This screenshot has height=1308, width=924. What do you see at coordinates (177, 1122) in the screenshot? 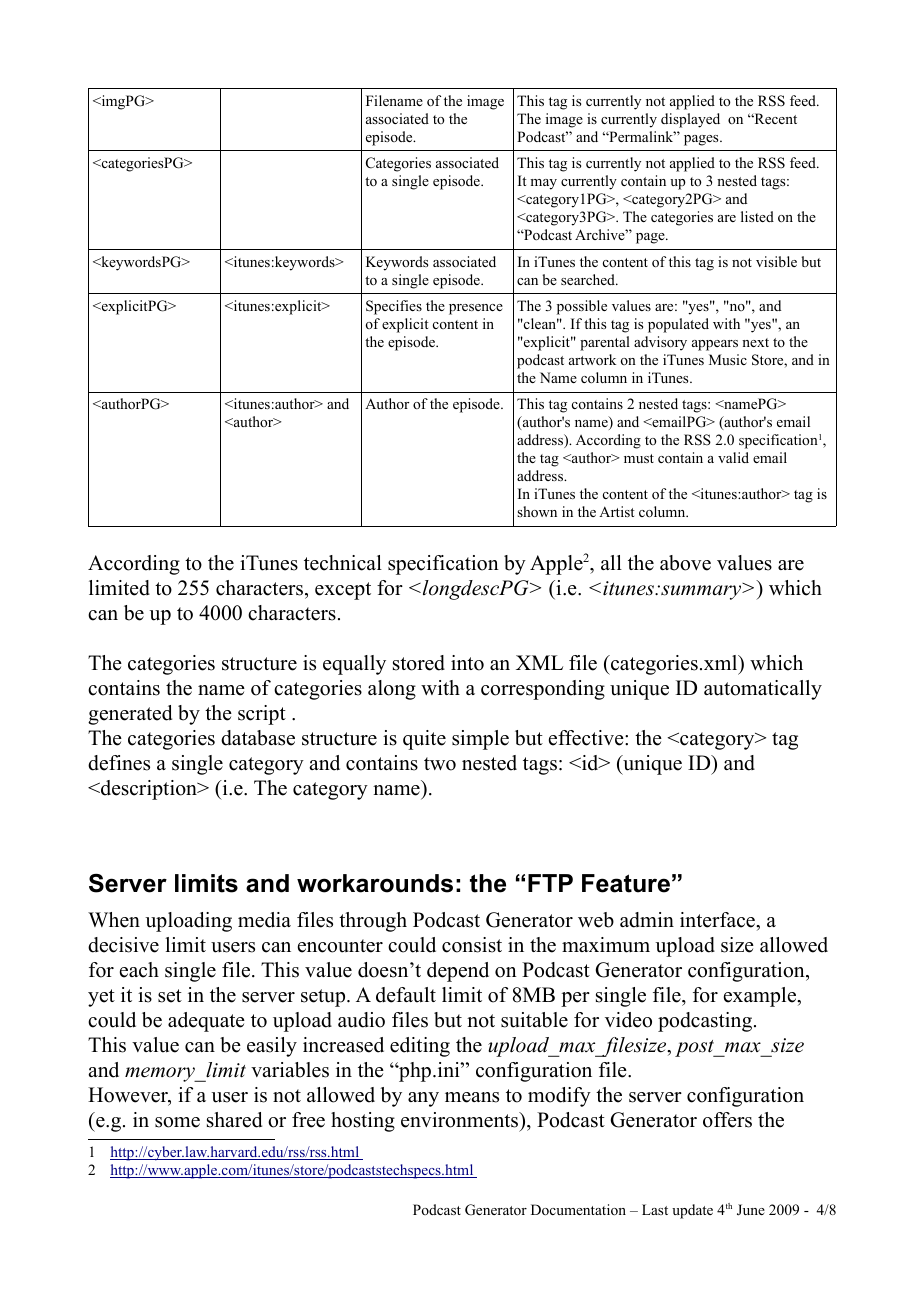
I see `some` at bounding box center [177, 1122].
